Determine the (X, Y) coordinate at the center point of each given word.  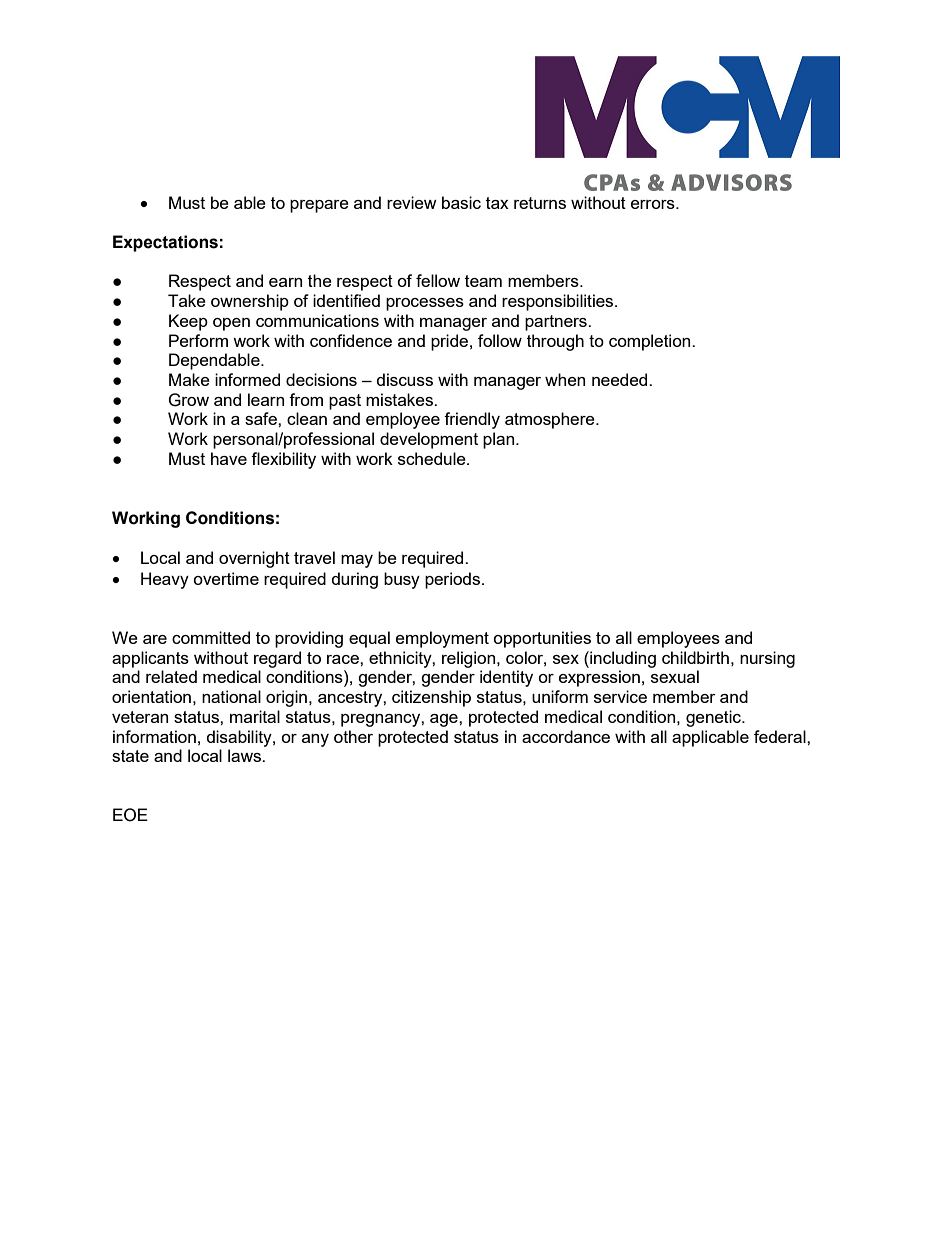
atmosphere (551, 420)
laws (245, 755)
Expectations (165, 243)
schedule (433, 458)
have (229, 458)
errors (654, 204)
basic (461, 202)
